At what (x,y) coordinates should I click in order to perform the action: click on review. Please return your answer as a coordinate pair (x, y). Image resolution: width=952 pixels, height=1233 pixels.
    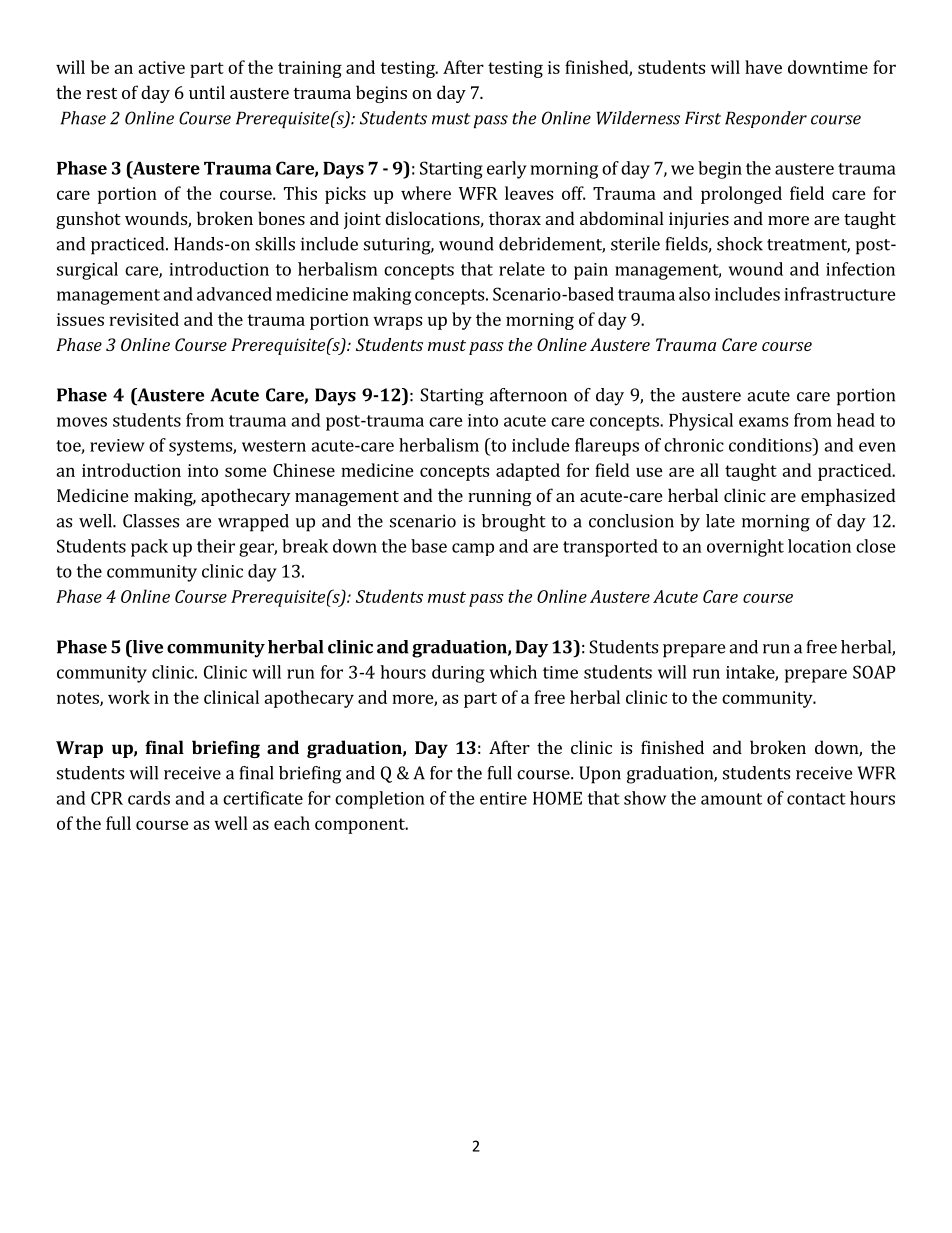
    Looking at the image, I should click on (117, 445).
